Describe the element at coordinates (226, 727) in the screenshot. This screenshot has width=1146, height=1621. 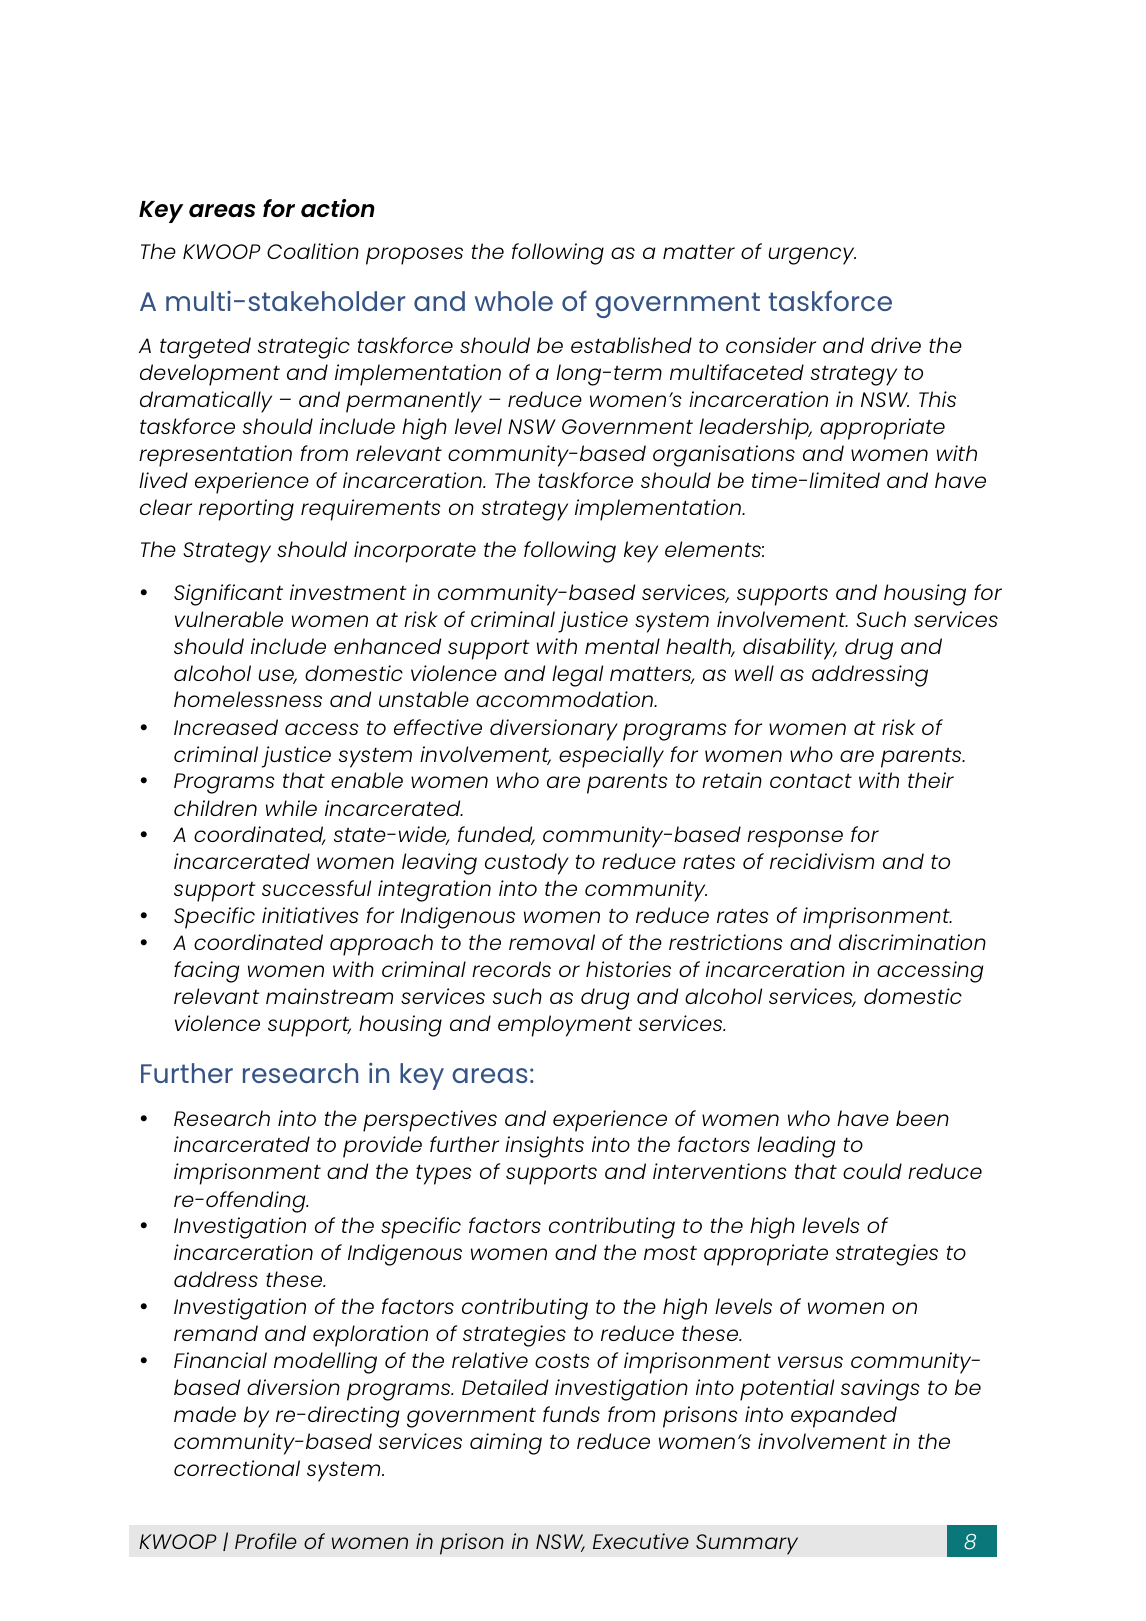
I see `Increased` at that location.
